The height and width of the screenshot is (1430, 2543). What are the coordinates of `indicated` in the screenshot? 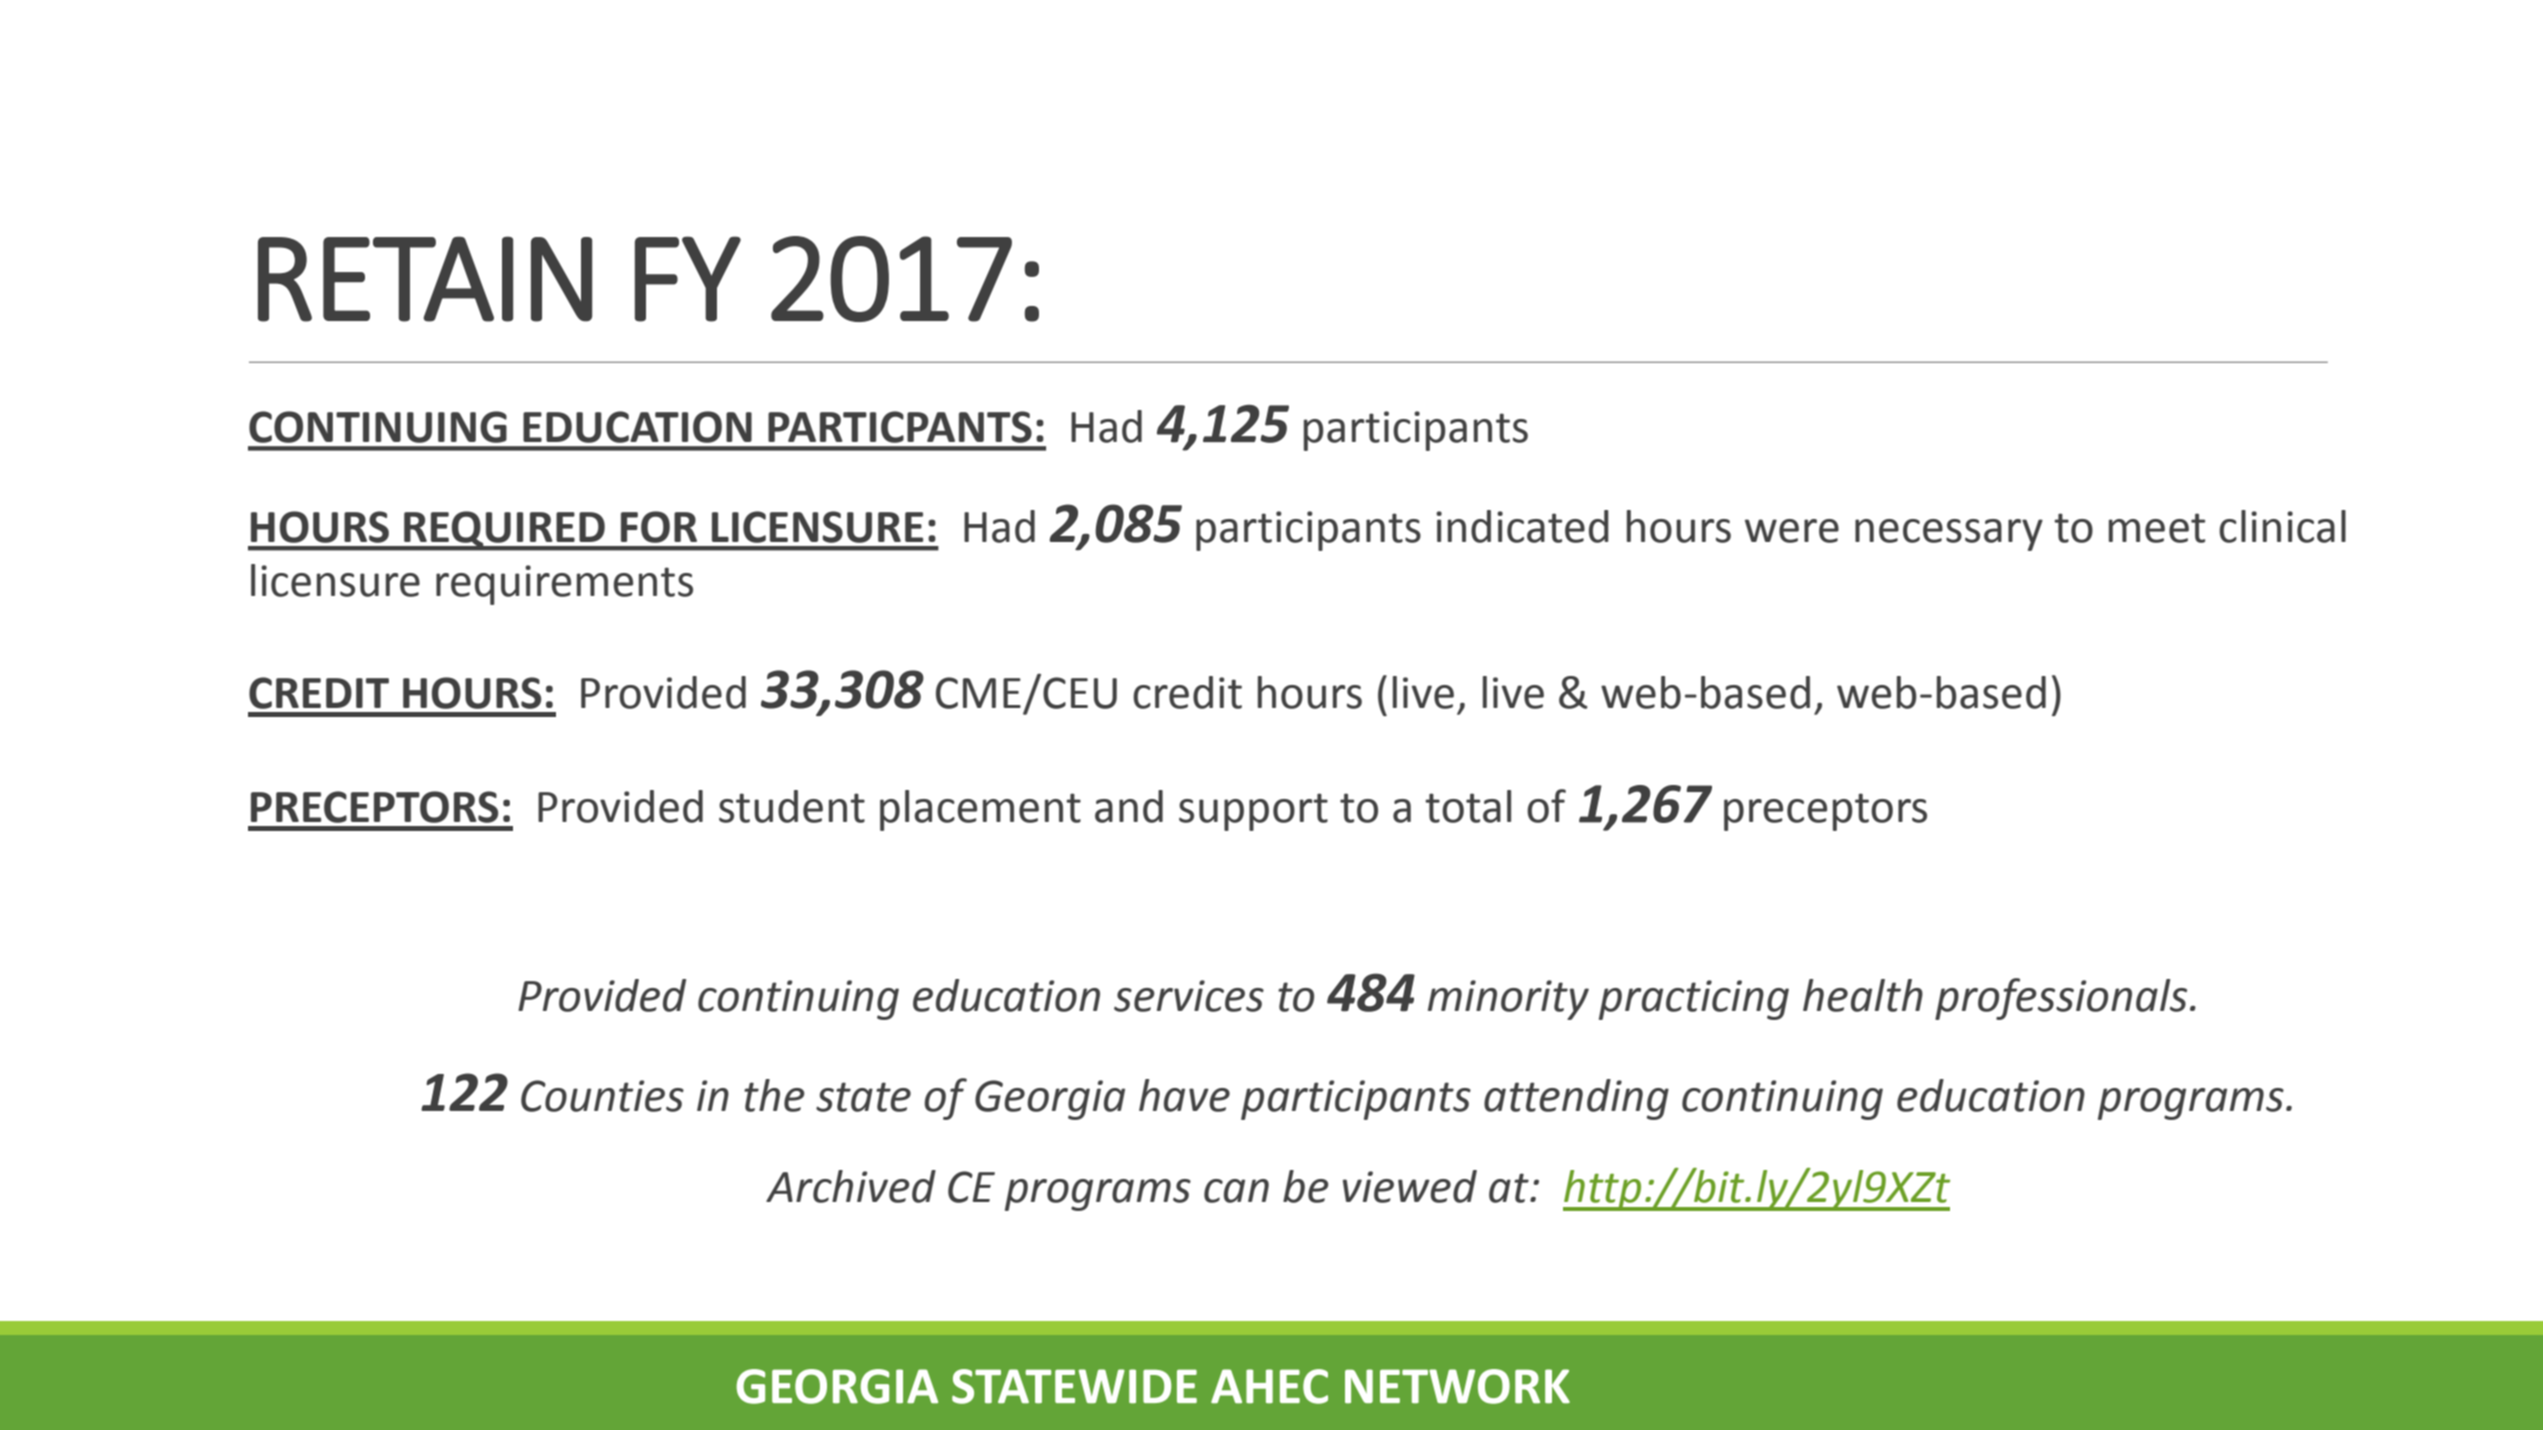 It's located at (1522, 526).
